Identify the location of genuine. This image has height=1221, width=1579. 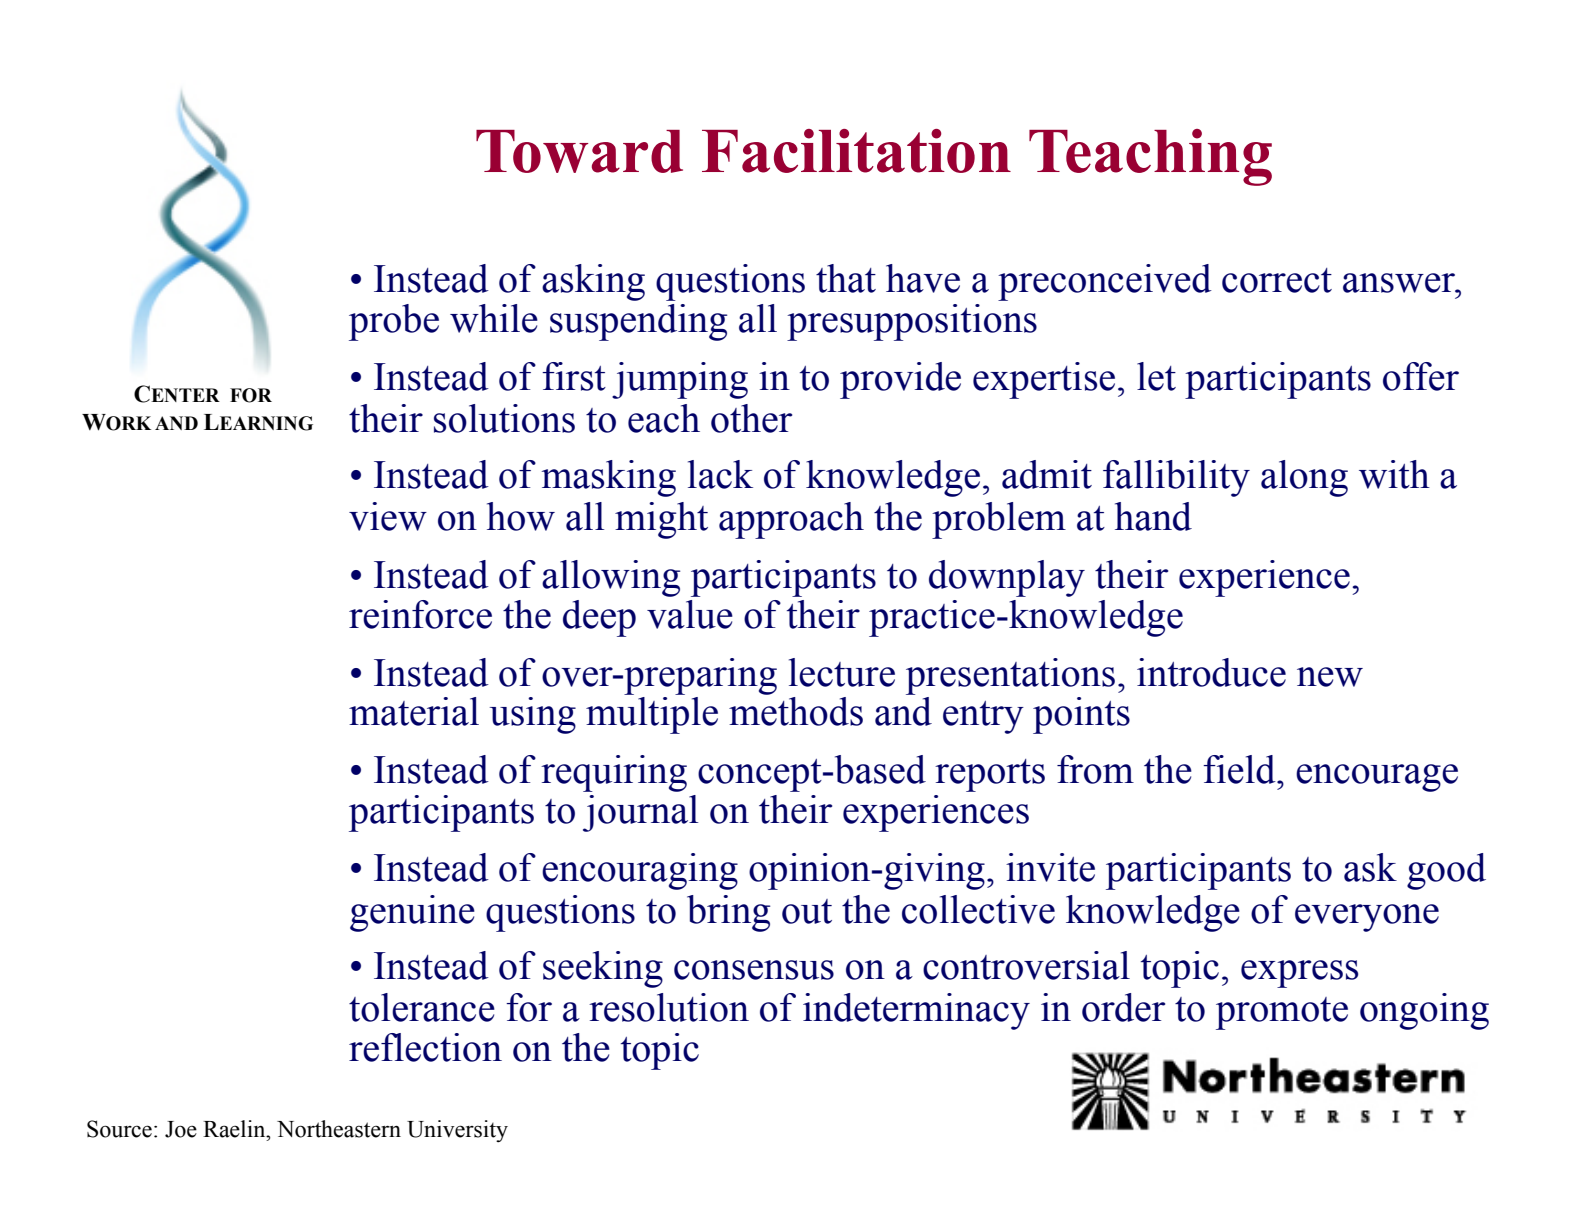
(412, 913).
